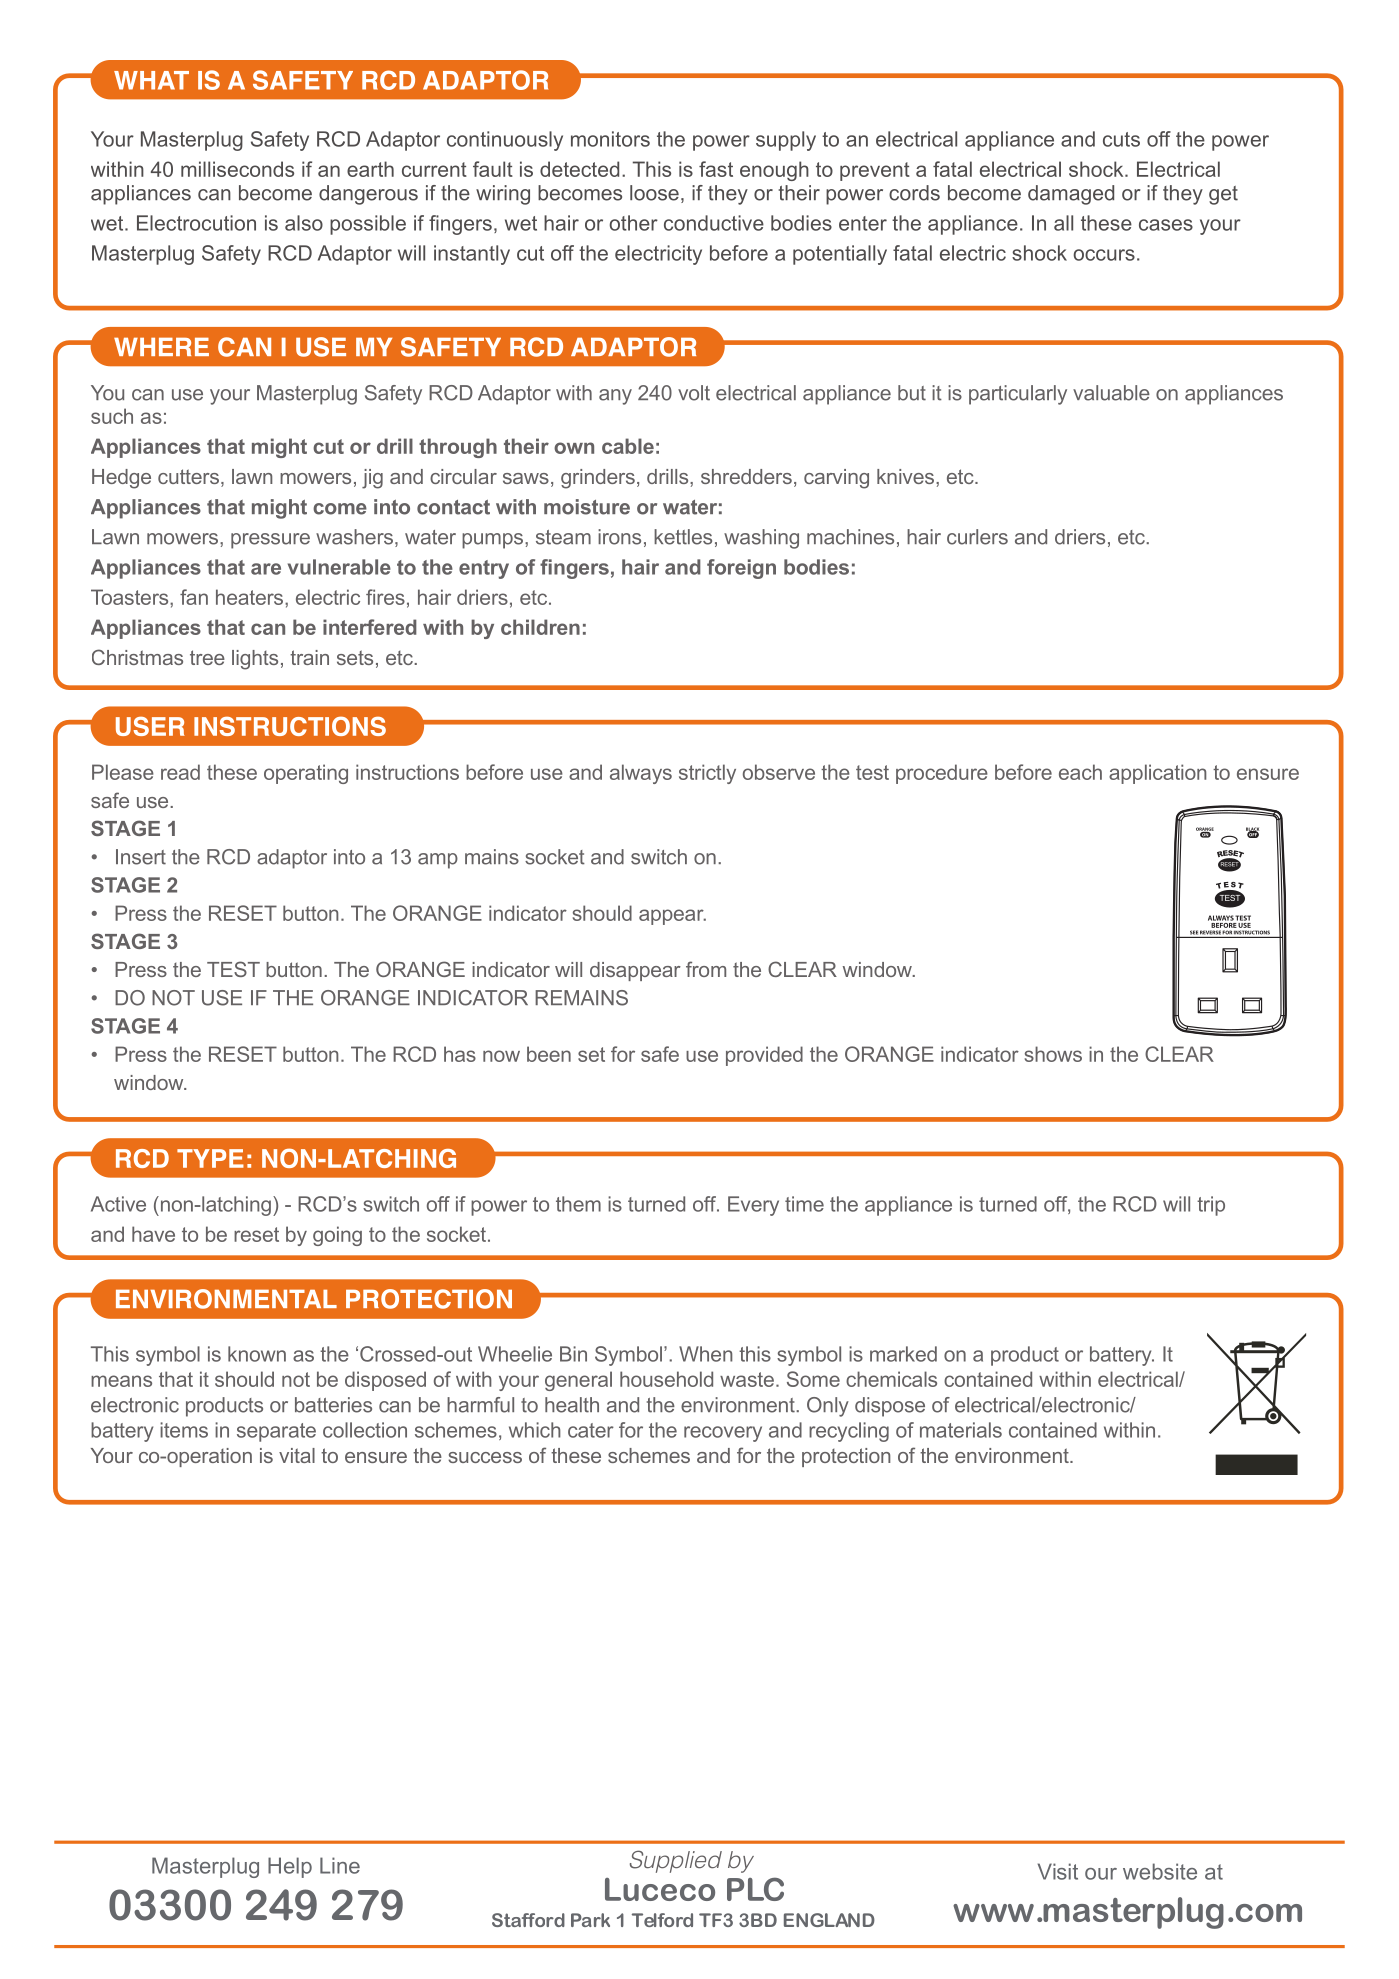 Image resolution: width=1399 pixels, height=1979 pixels. I want to click on monitors, so click(610, 139).
